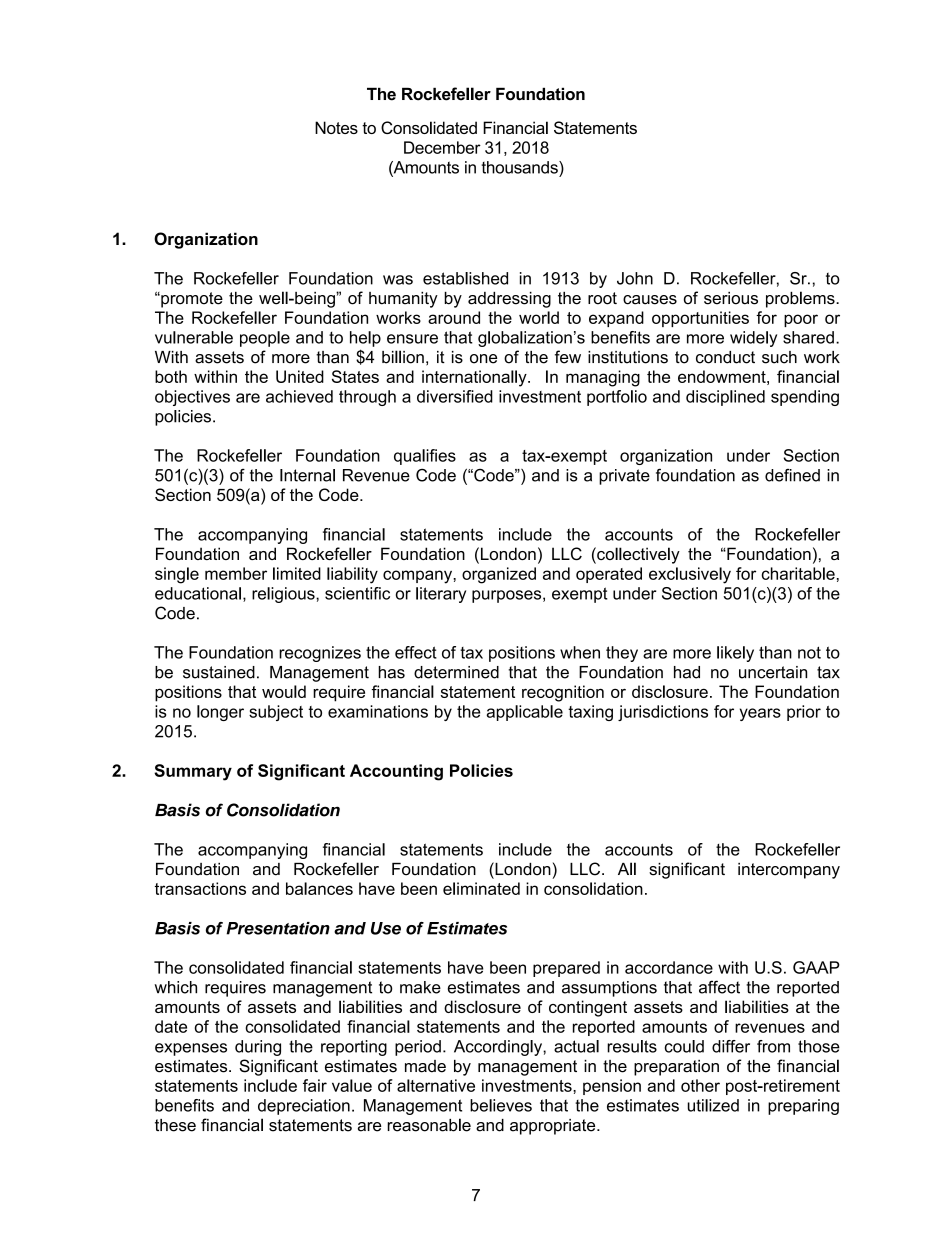 The width and height of the page is (952, 1233). I want to click on transactions, so click(200, 888).
